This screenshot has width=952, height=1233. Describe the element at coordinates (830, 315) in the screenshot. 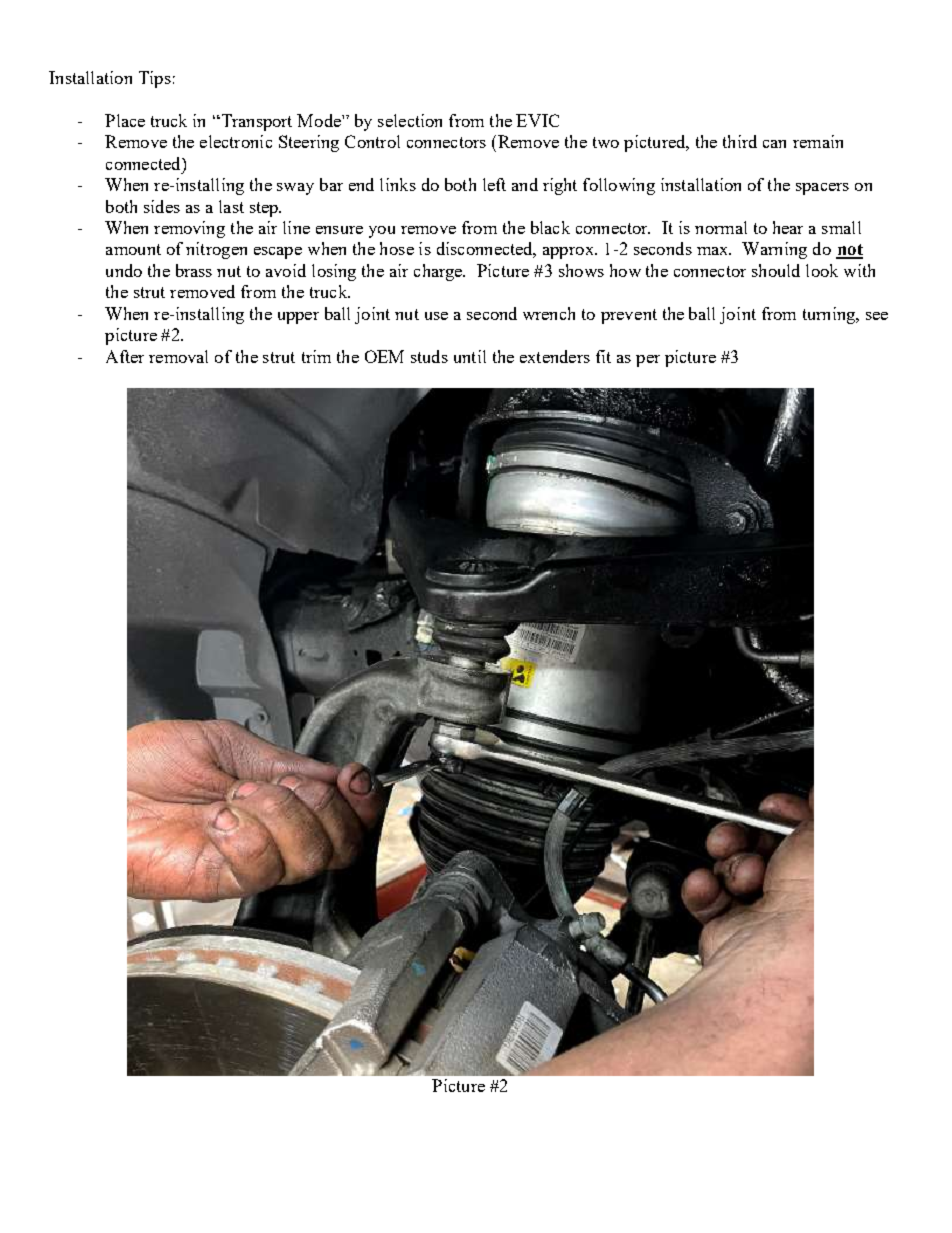

I see `turning` at that location.
